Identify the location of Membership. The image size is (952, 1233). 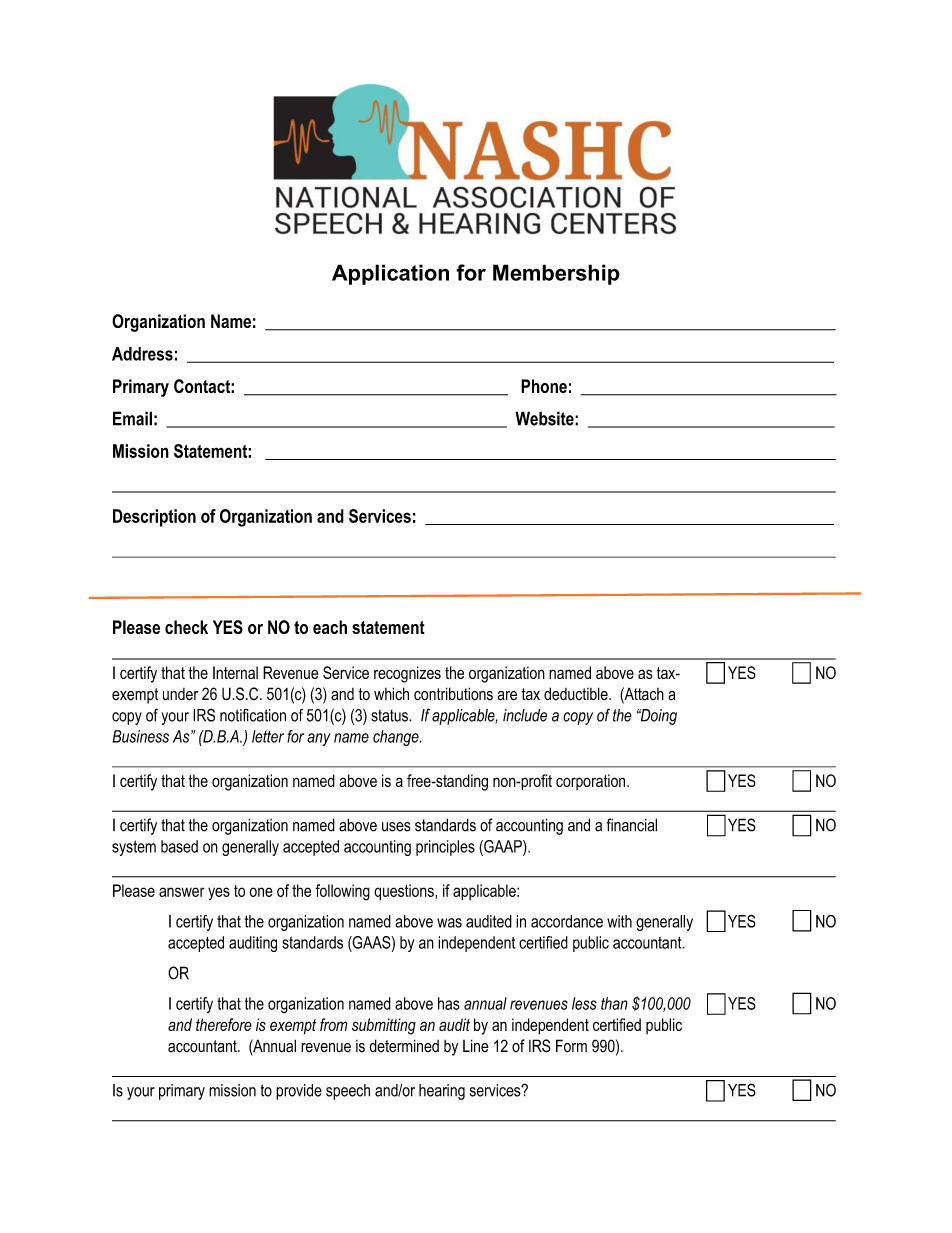
(556, 274).
